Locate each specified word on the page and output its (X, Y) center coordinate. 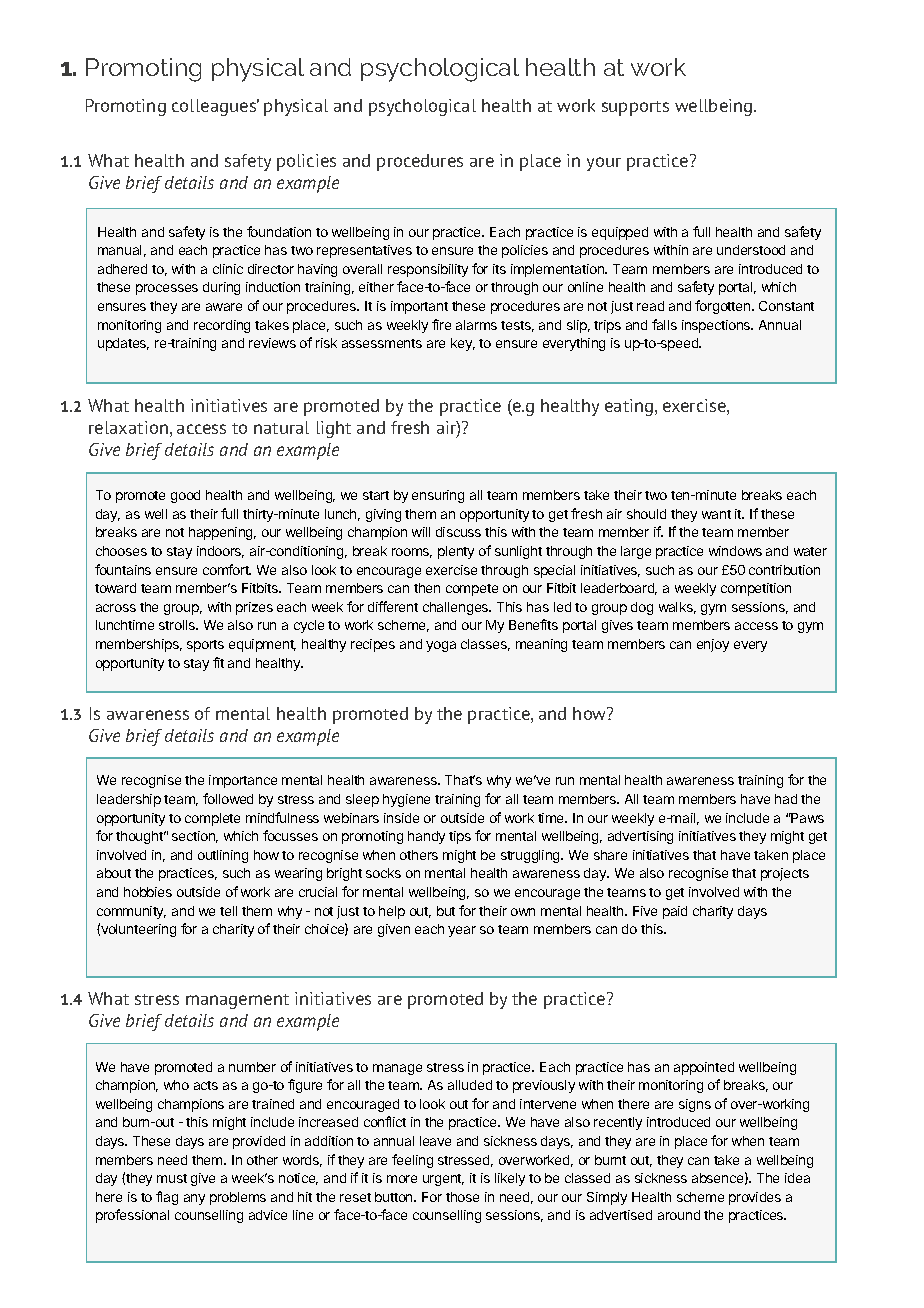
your (604, 164)
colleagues (215, 107)
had (786, 799)
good (185, 496)
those (462, 1197)
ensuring (438, 496)
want (716, 514)
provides (755, 1198)
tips (460, 837)
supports (635, 108)
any (194, 1199)
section (195, 837)
